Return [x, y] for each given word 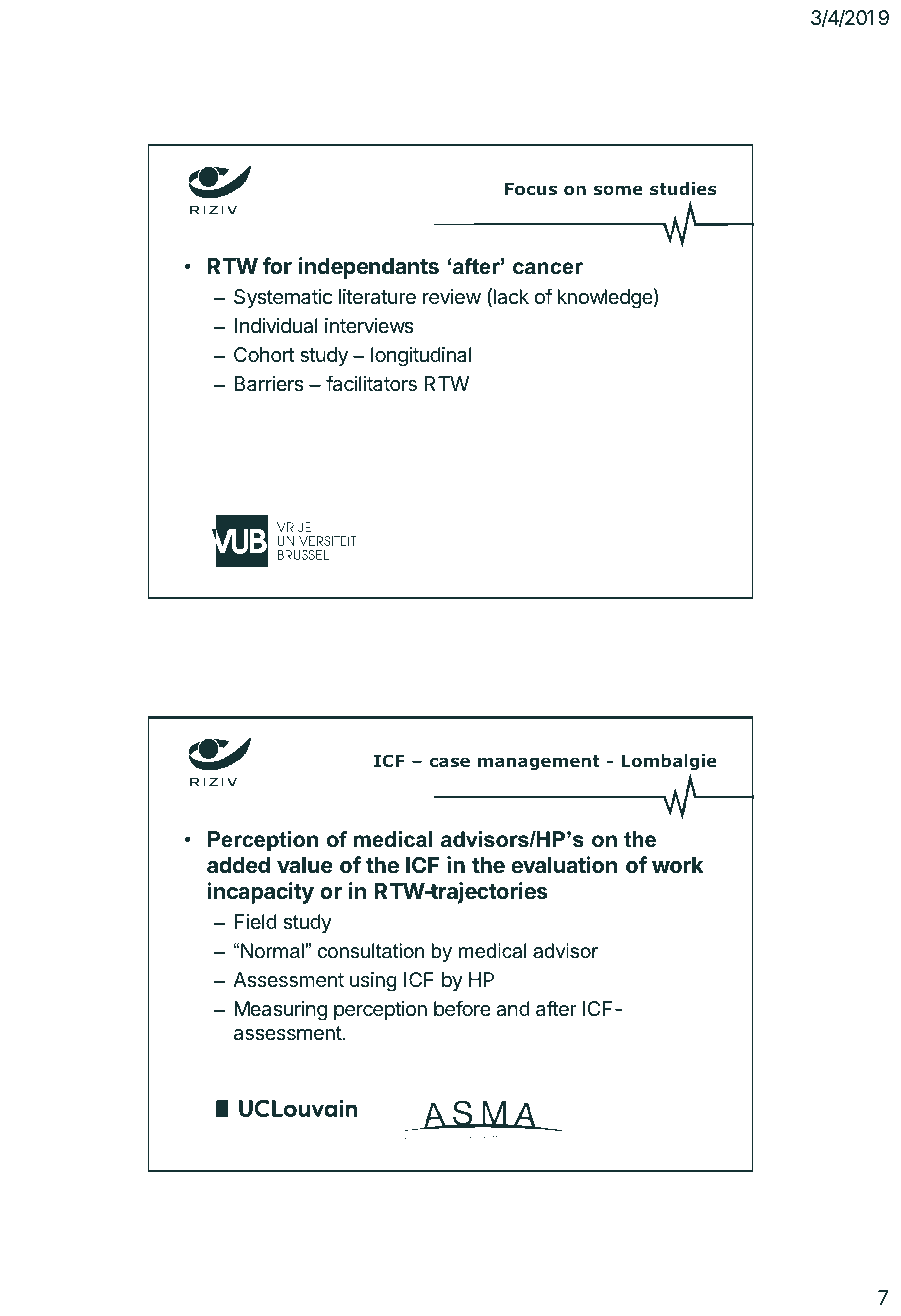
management [539, 763]
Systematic [283, 298]
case [449, 762]
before [462, 1008]
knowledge [605, 299]
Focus [531, 189]
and [513, 1009]
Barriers [268, 384]
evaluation [564, 865]
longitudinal [421, 357]
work [678, 865]
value [305, 865]
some [618, 190]
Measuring [280, 1011]
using [373, 982]
